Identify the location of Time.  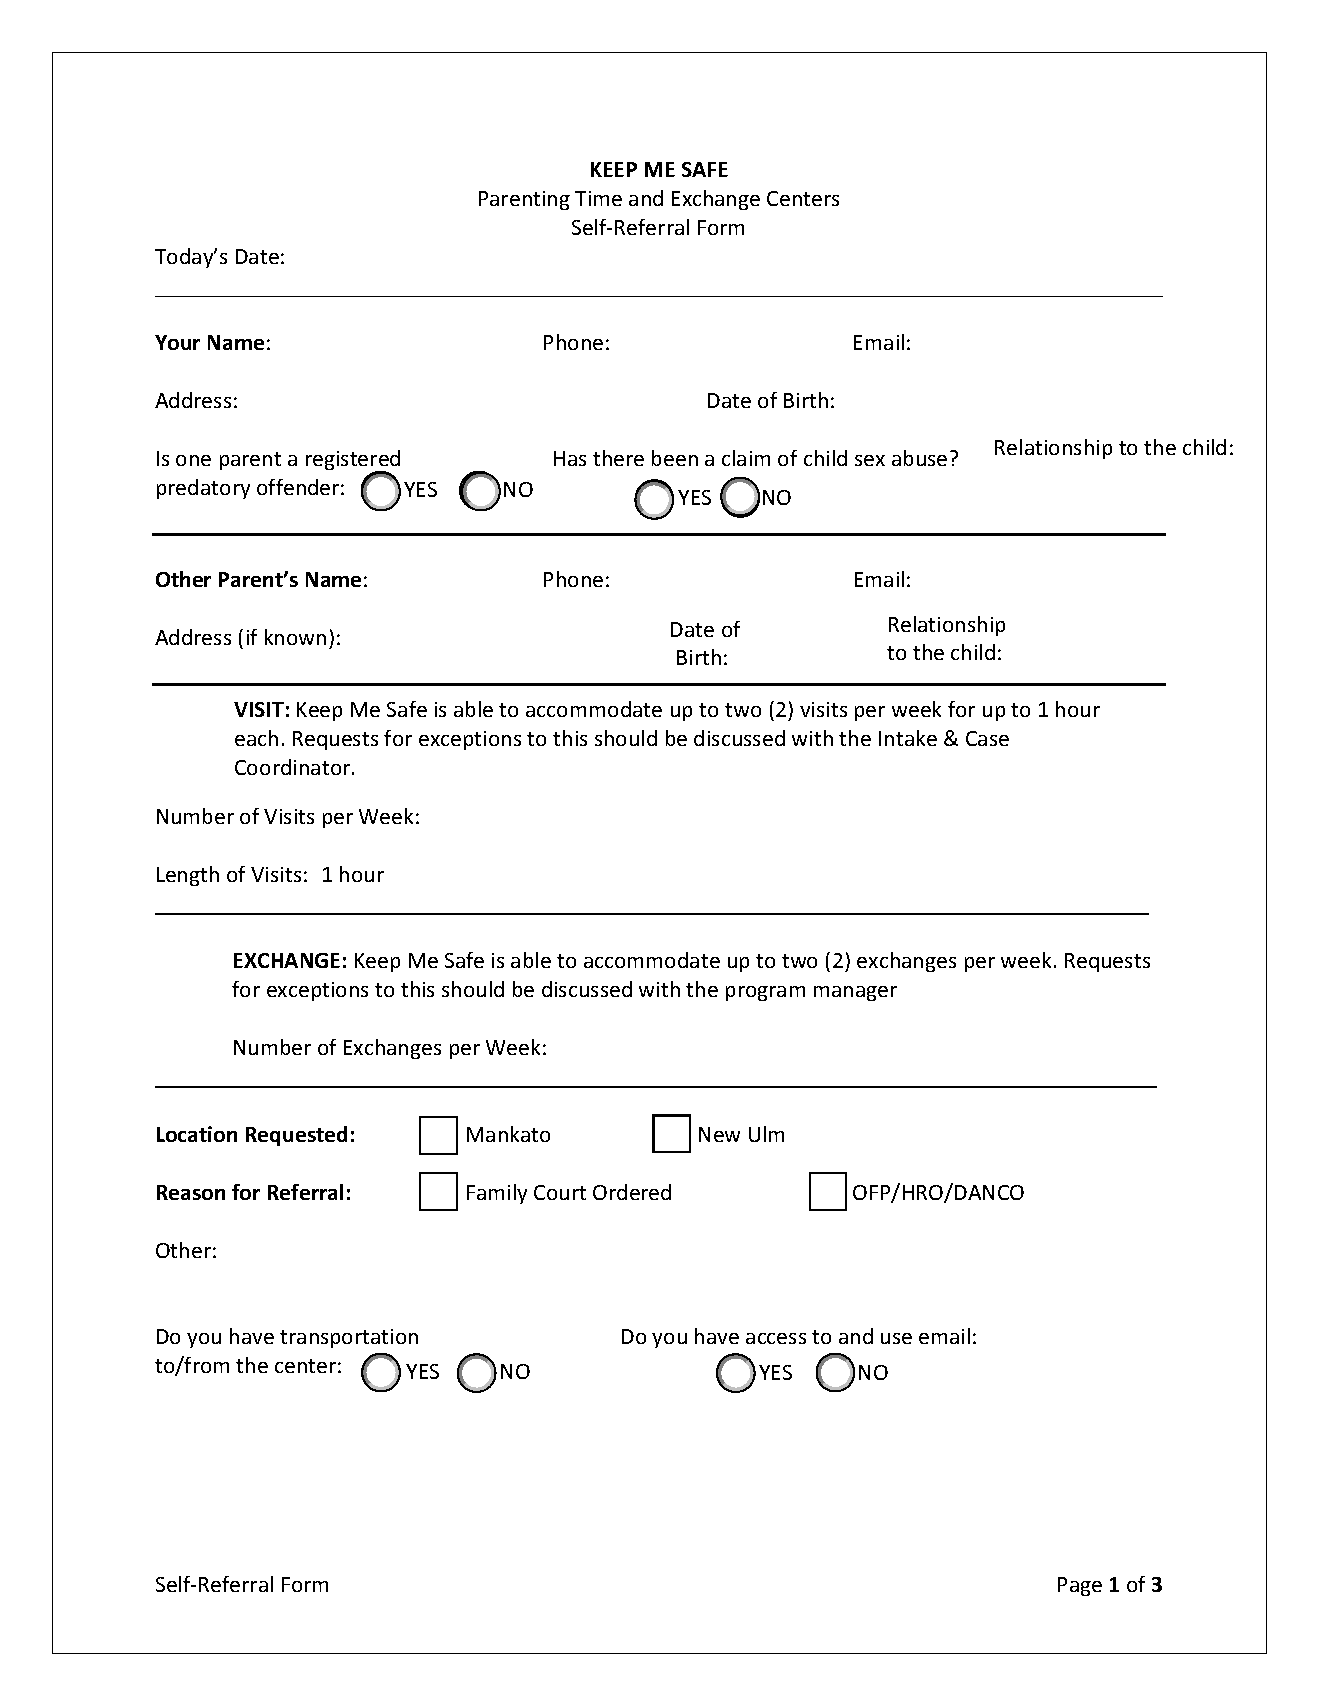
(598, 198).
